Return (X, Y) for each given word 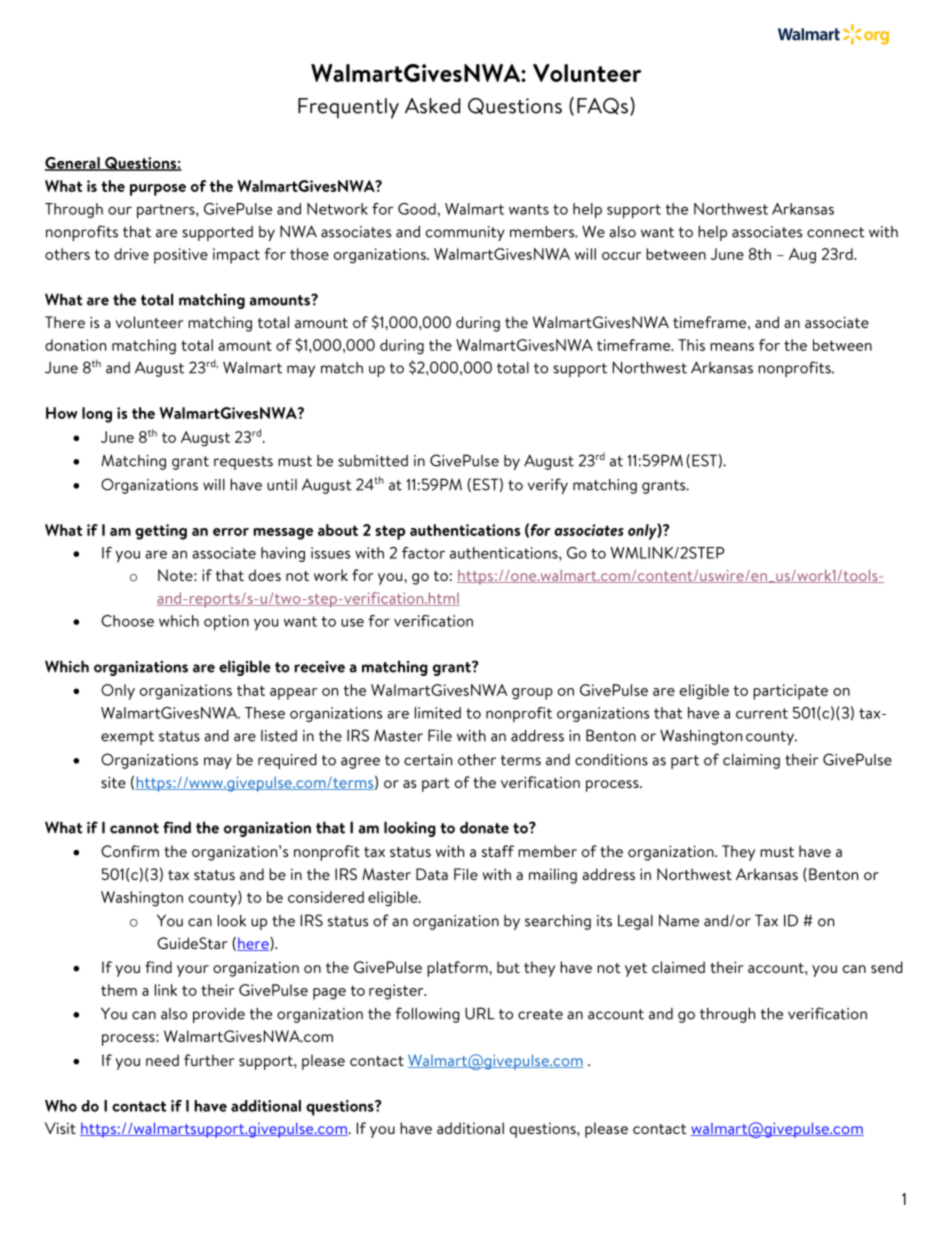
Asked (432, 106)
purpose (158, 190)
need (162, 1060)
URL (480, 1013)
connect (836, 232)
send (887, 967)
